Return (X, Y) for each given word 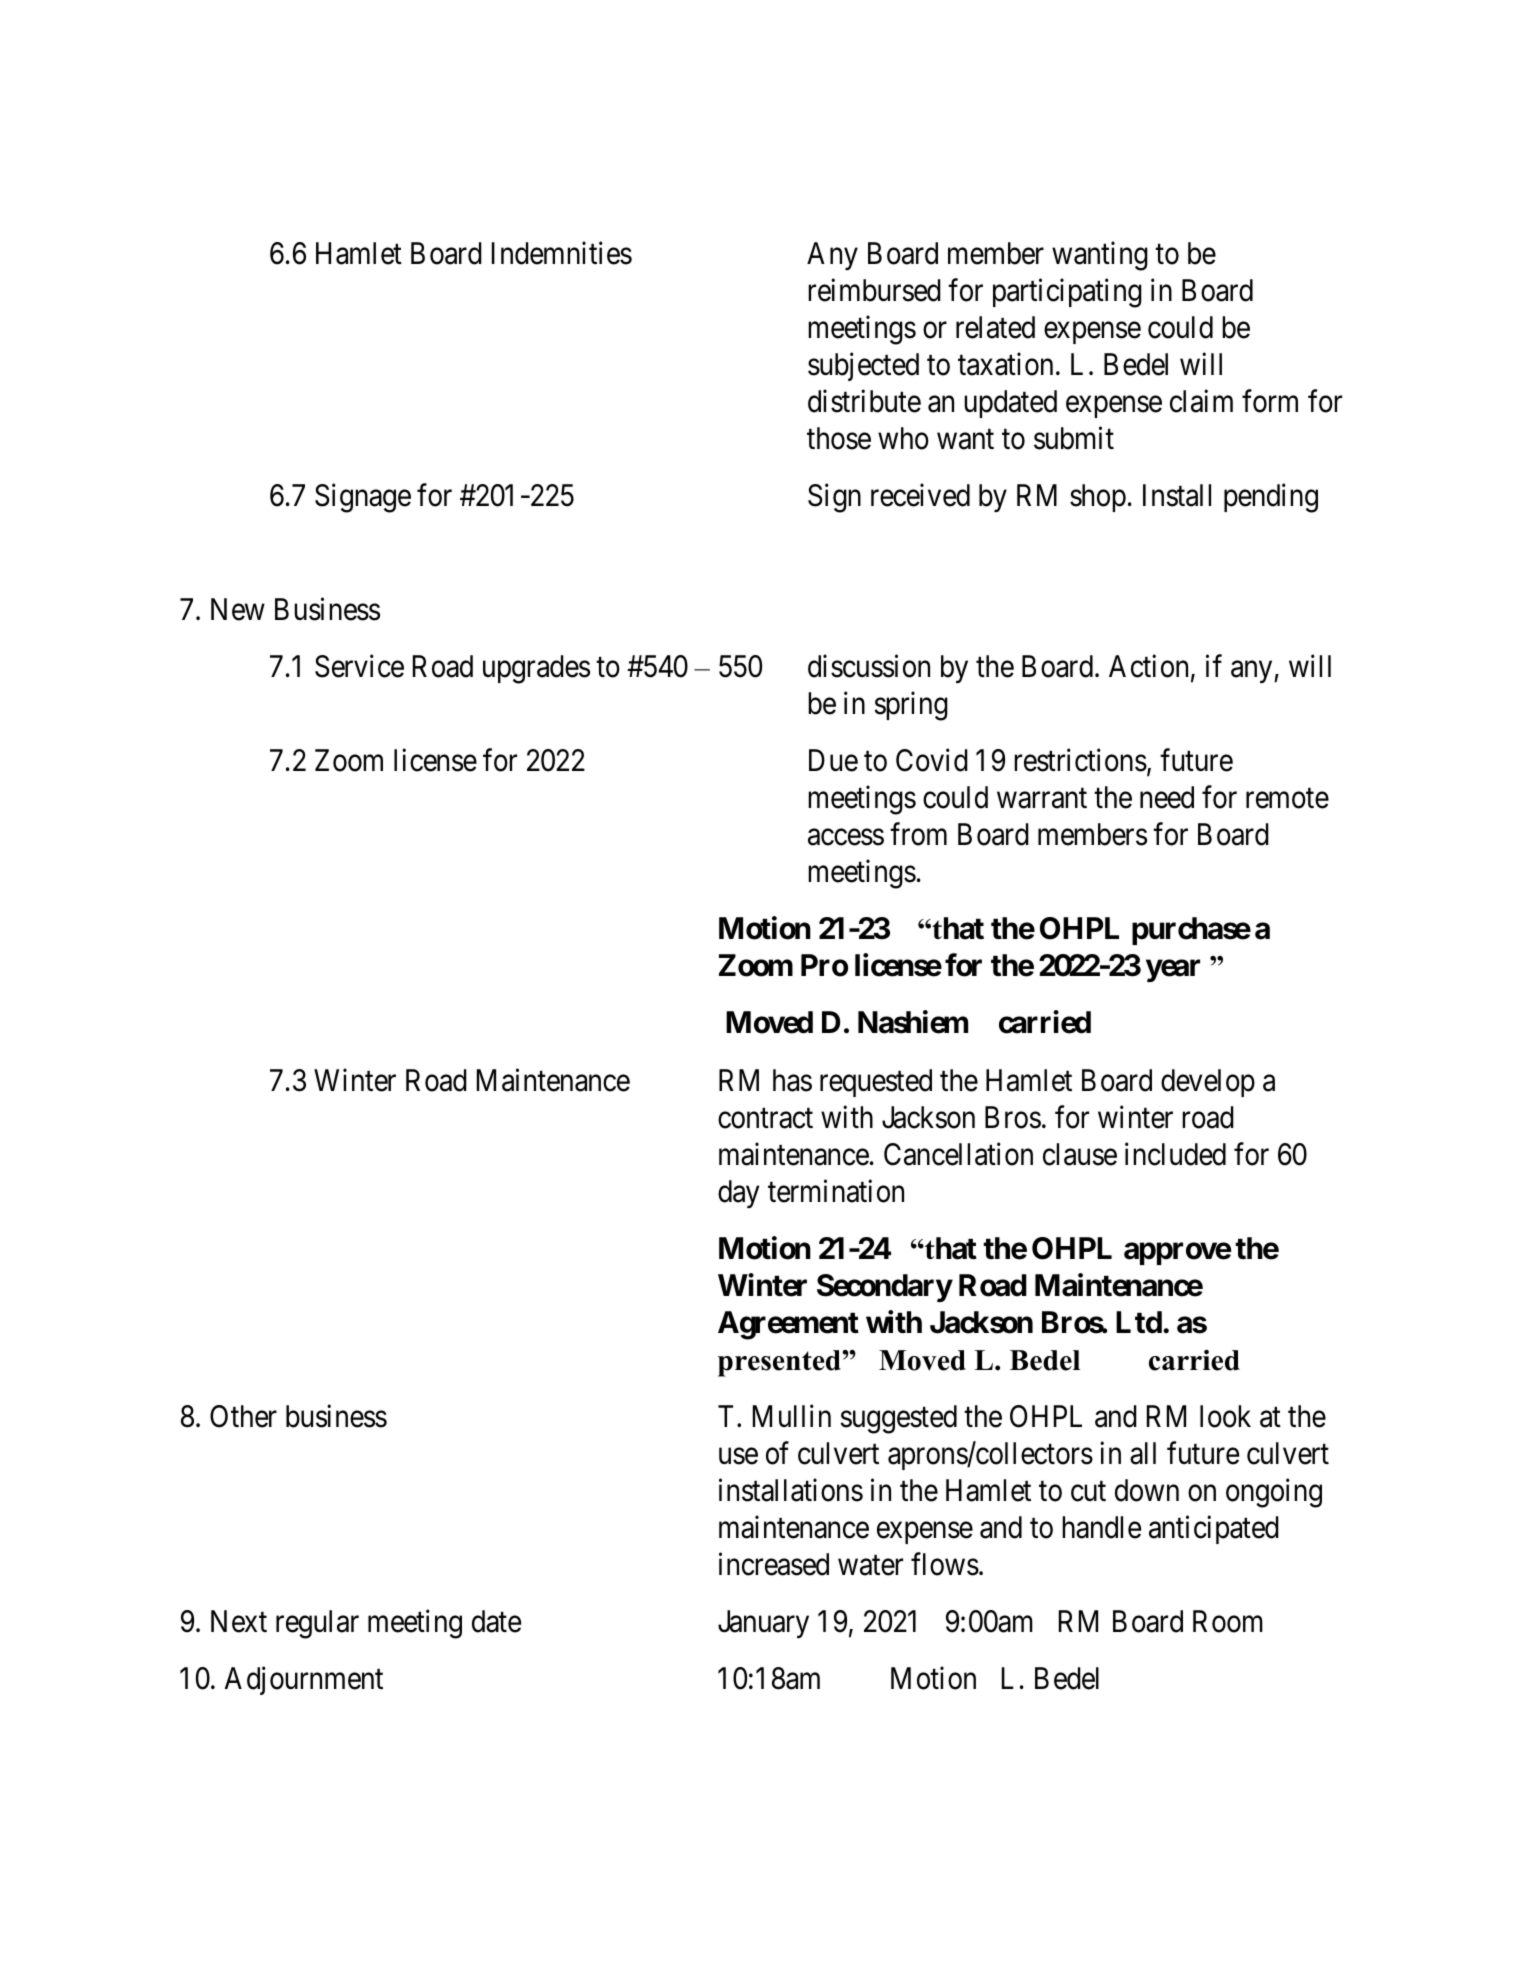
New (238, 609)
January (763, 1624)
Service (359, 666)
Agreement (788, 1325)
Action (1148, 666)
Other (243, 1416)
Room (1228, 1622)
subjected (863, 366)
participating (1067, 293)
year (1173, 971)
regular (317, 1624)
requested (876, 1083)
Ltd (1139, 1322)
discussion (869, 666)
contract (765, 1118)
